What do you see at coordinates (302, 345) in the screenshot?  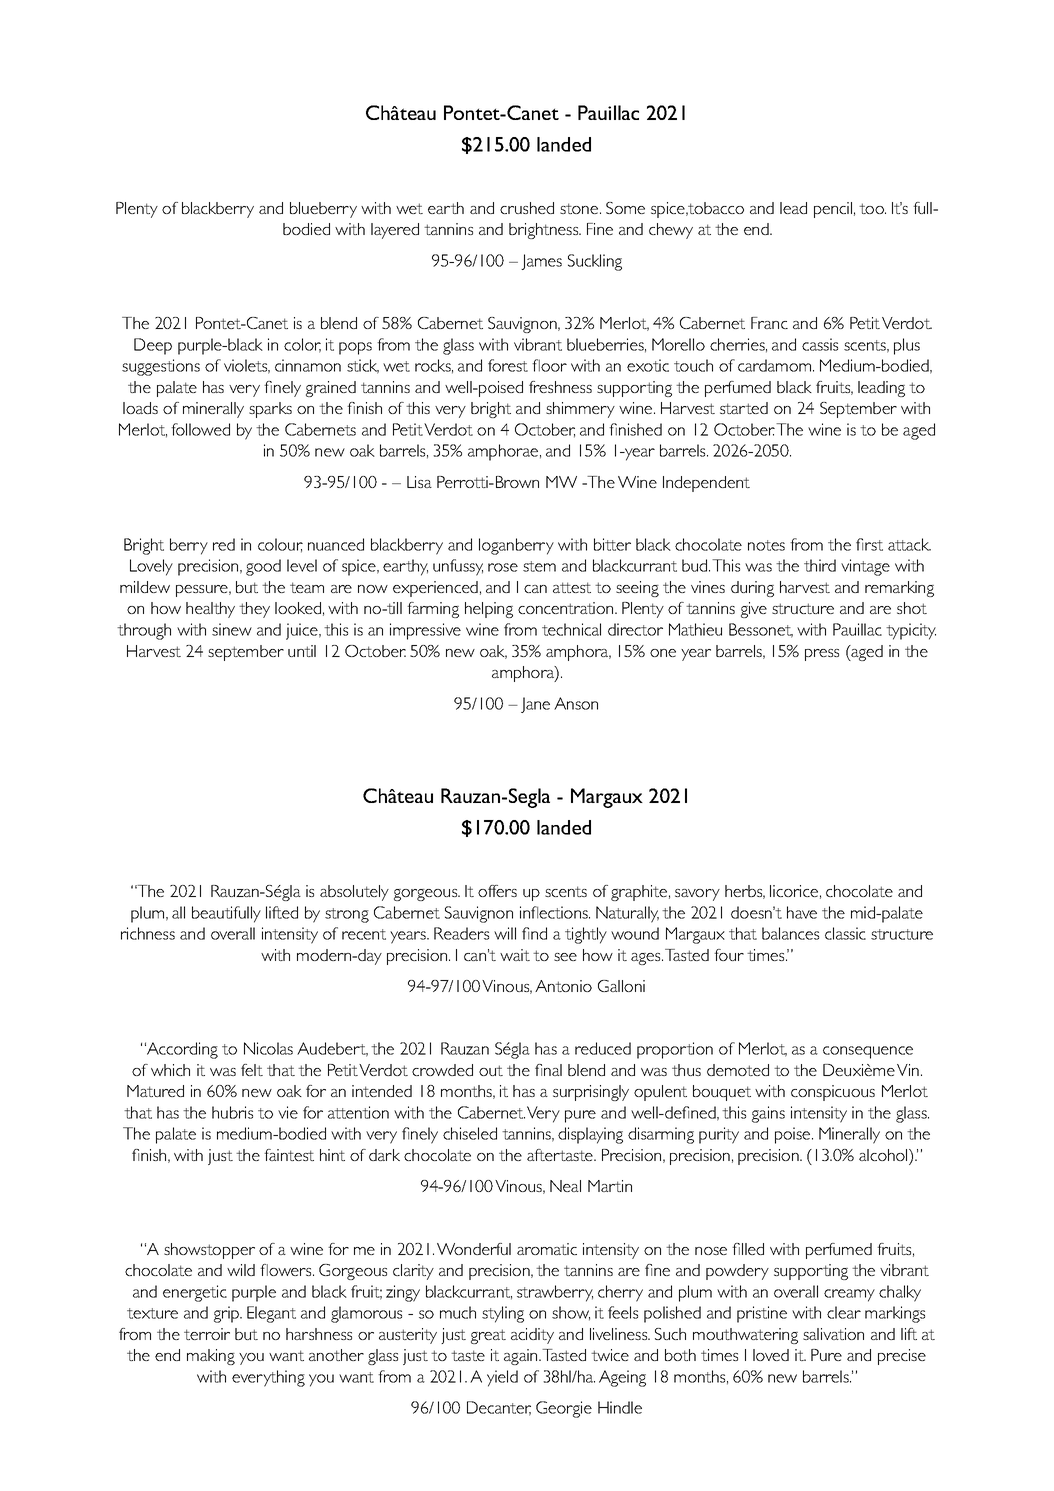 I see `color` at bounding box center [302, 345].
